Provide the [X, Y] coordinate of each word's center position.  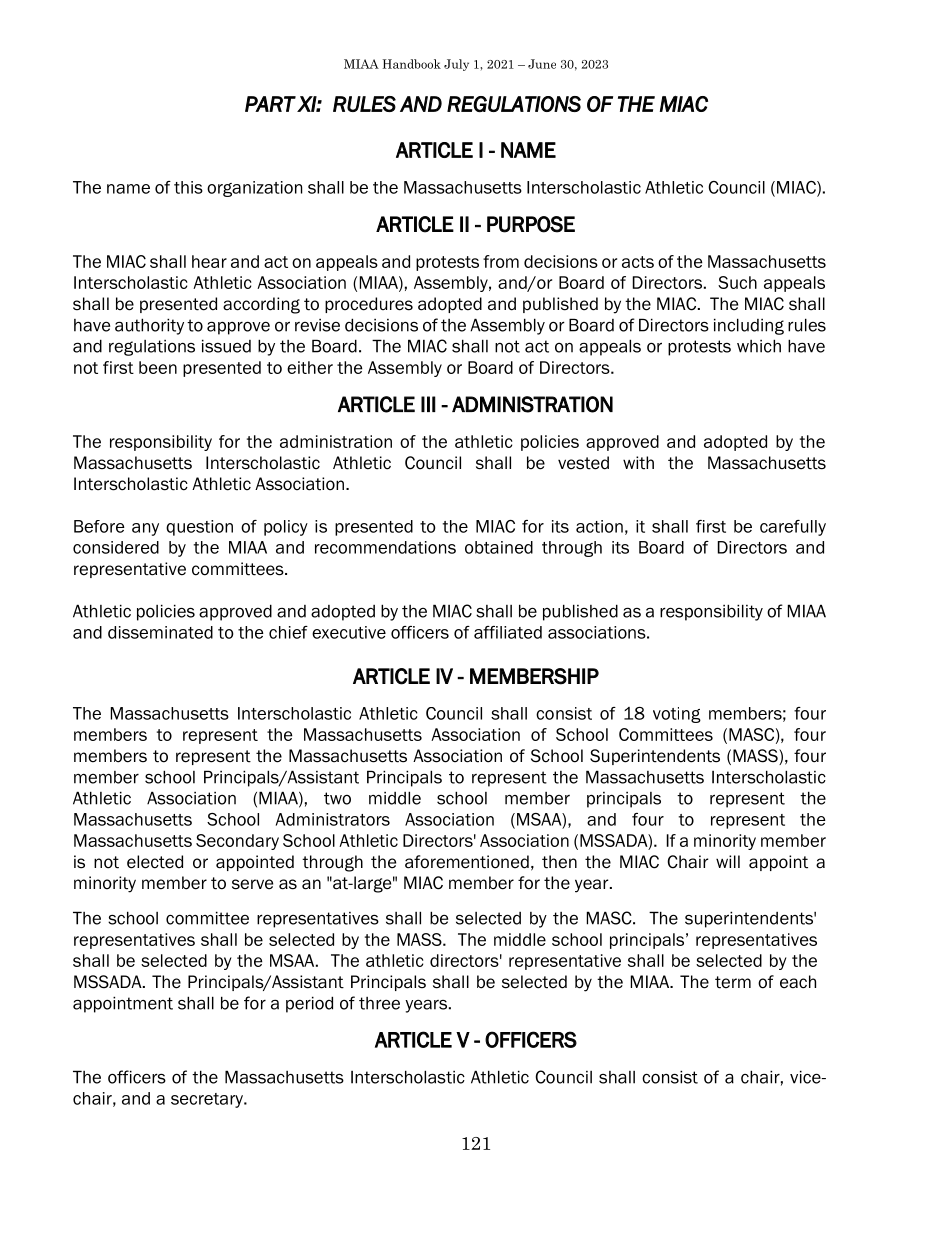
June [542, 64]
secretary [208, 1100]
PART [270, 104]
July [456, 65]
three [379, 1003]
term [733, 982]
